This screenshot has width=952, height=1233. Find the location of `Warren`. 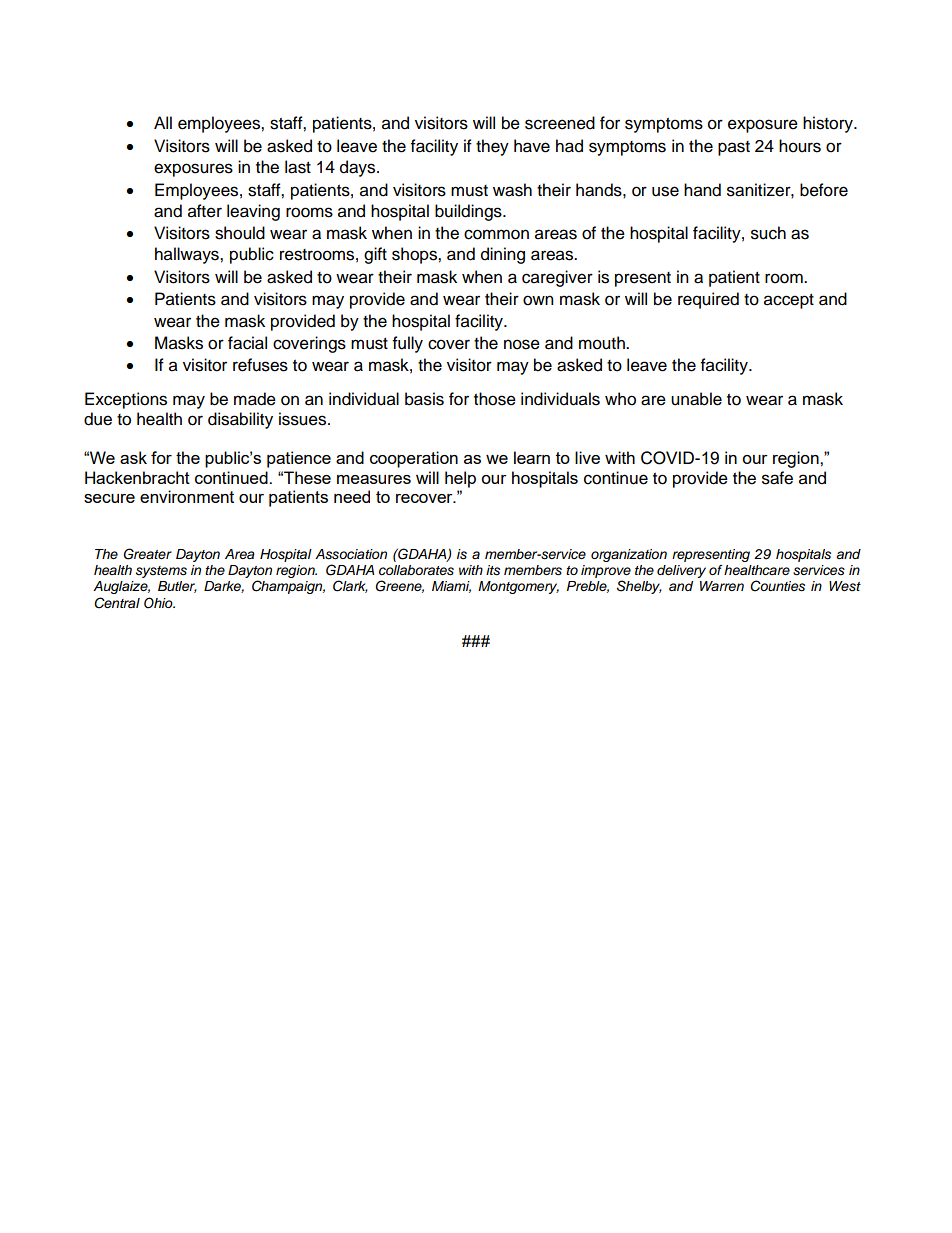

Warren is located at coordinates (722, 586).
